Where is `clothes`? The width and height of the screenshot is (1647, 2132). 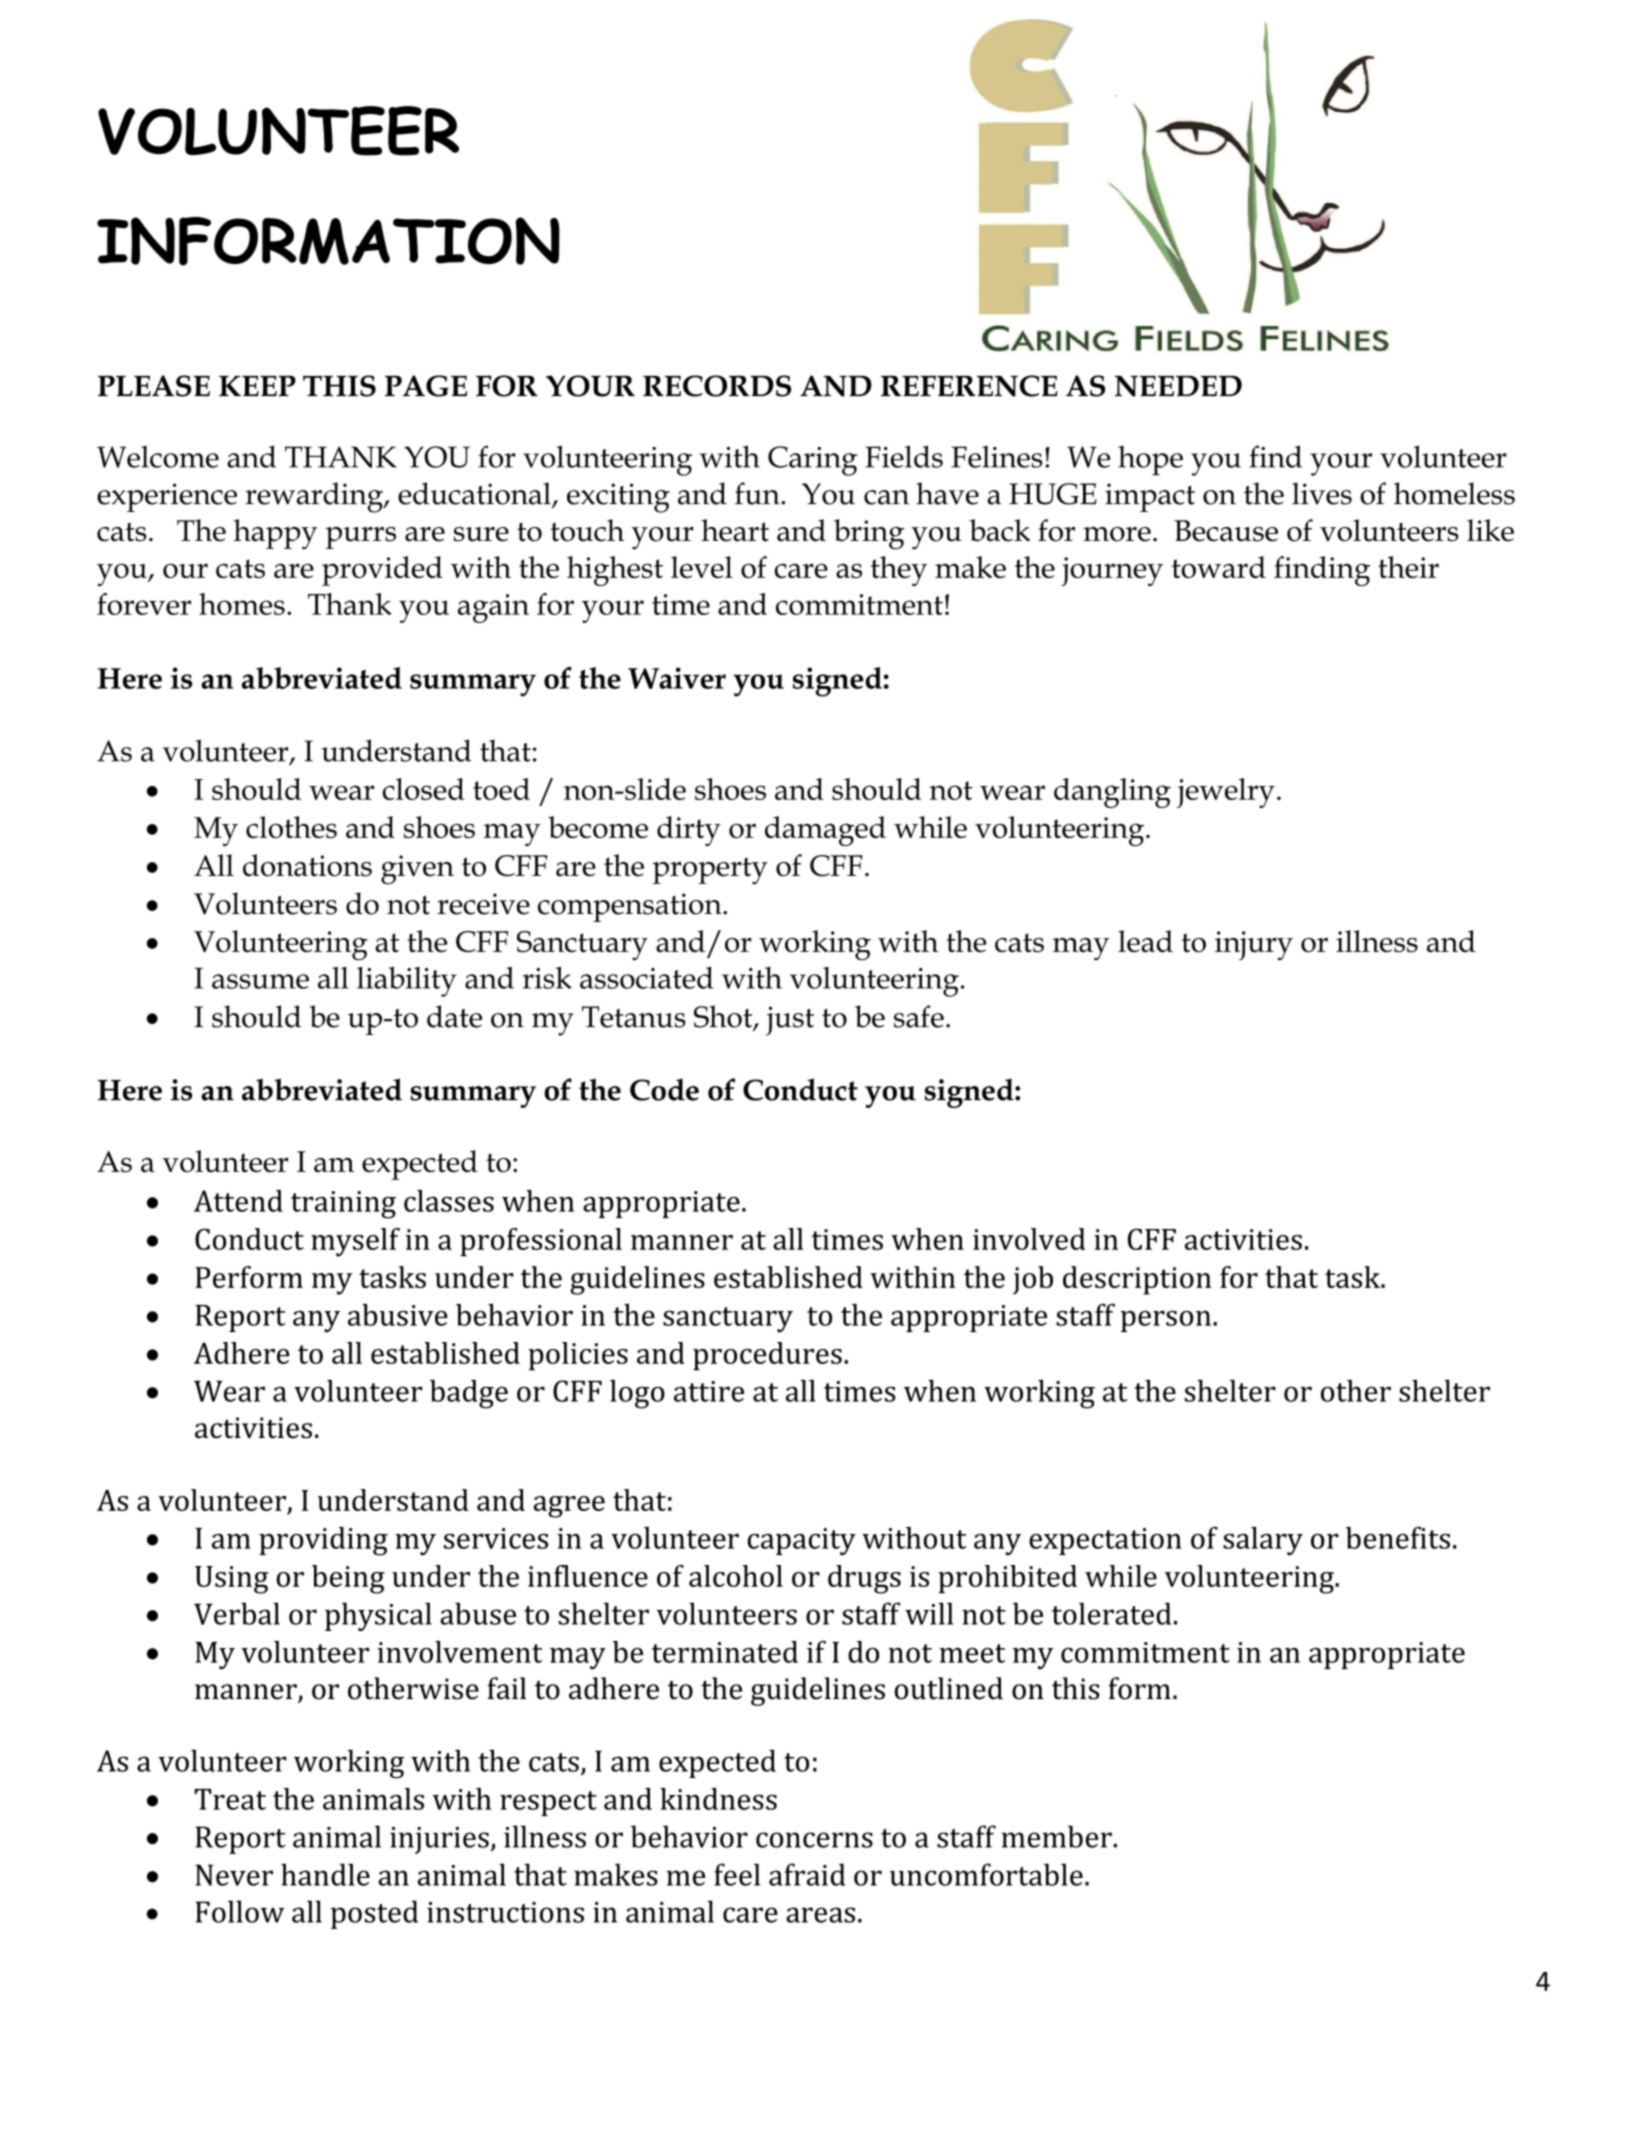 clothes is located at coordinates (291, 827).
